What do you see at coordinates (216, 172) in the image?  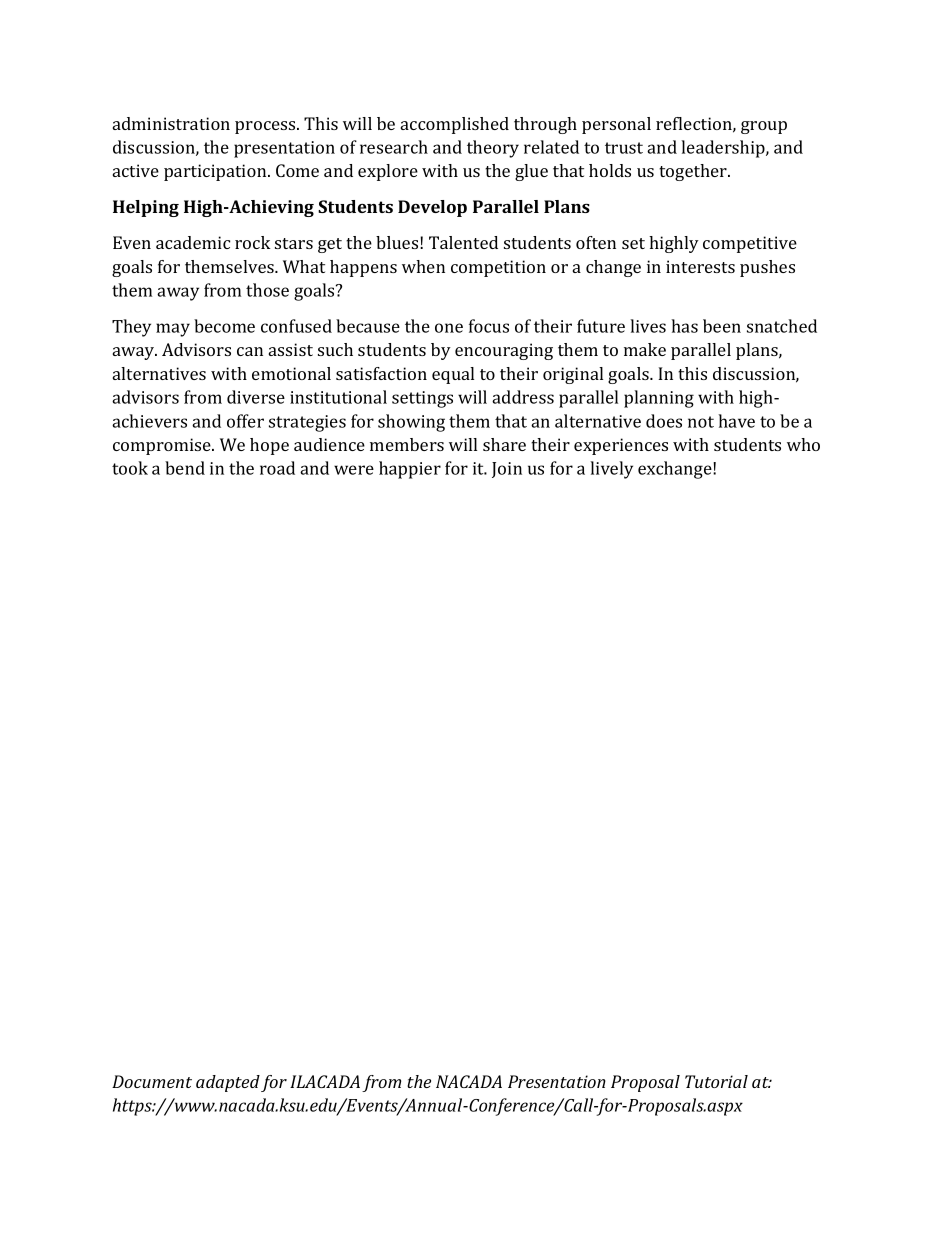 I see `participation` at bounding box center [216, 172].
